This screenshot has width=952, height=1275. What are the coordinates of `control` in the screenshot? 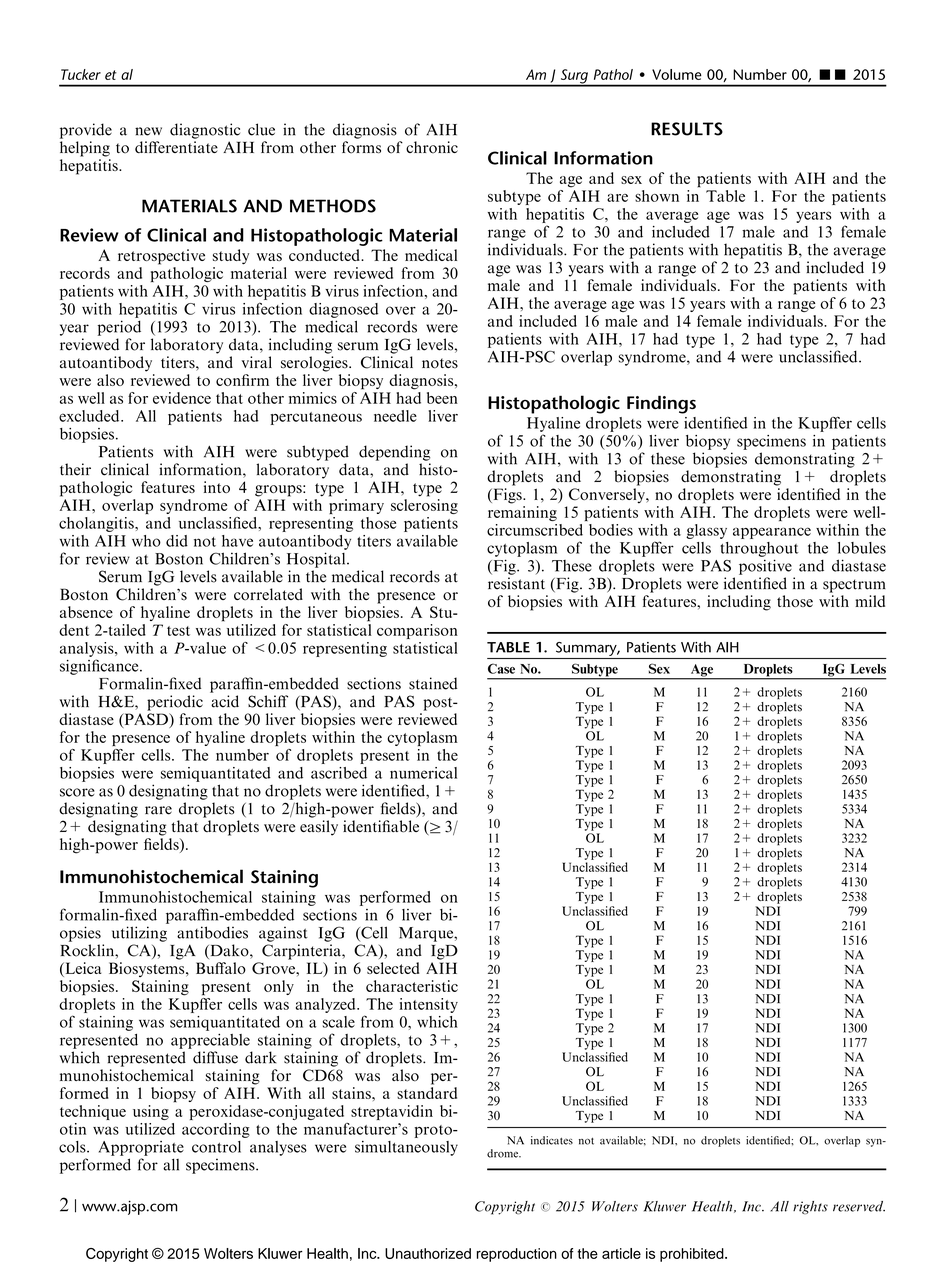 It's located at (216, 1147).
